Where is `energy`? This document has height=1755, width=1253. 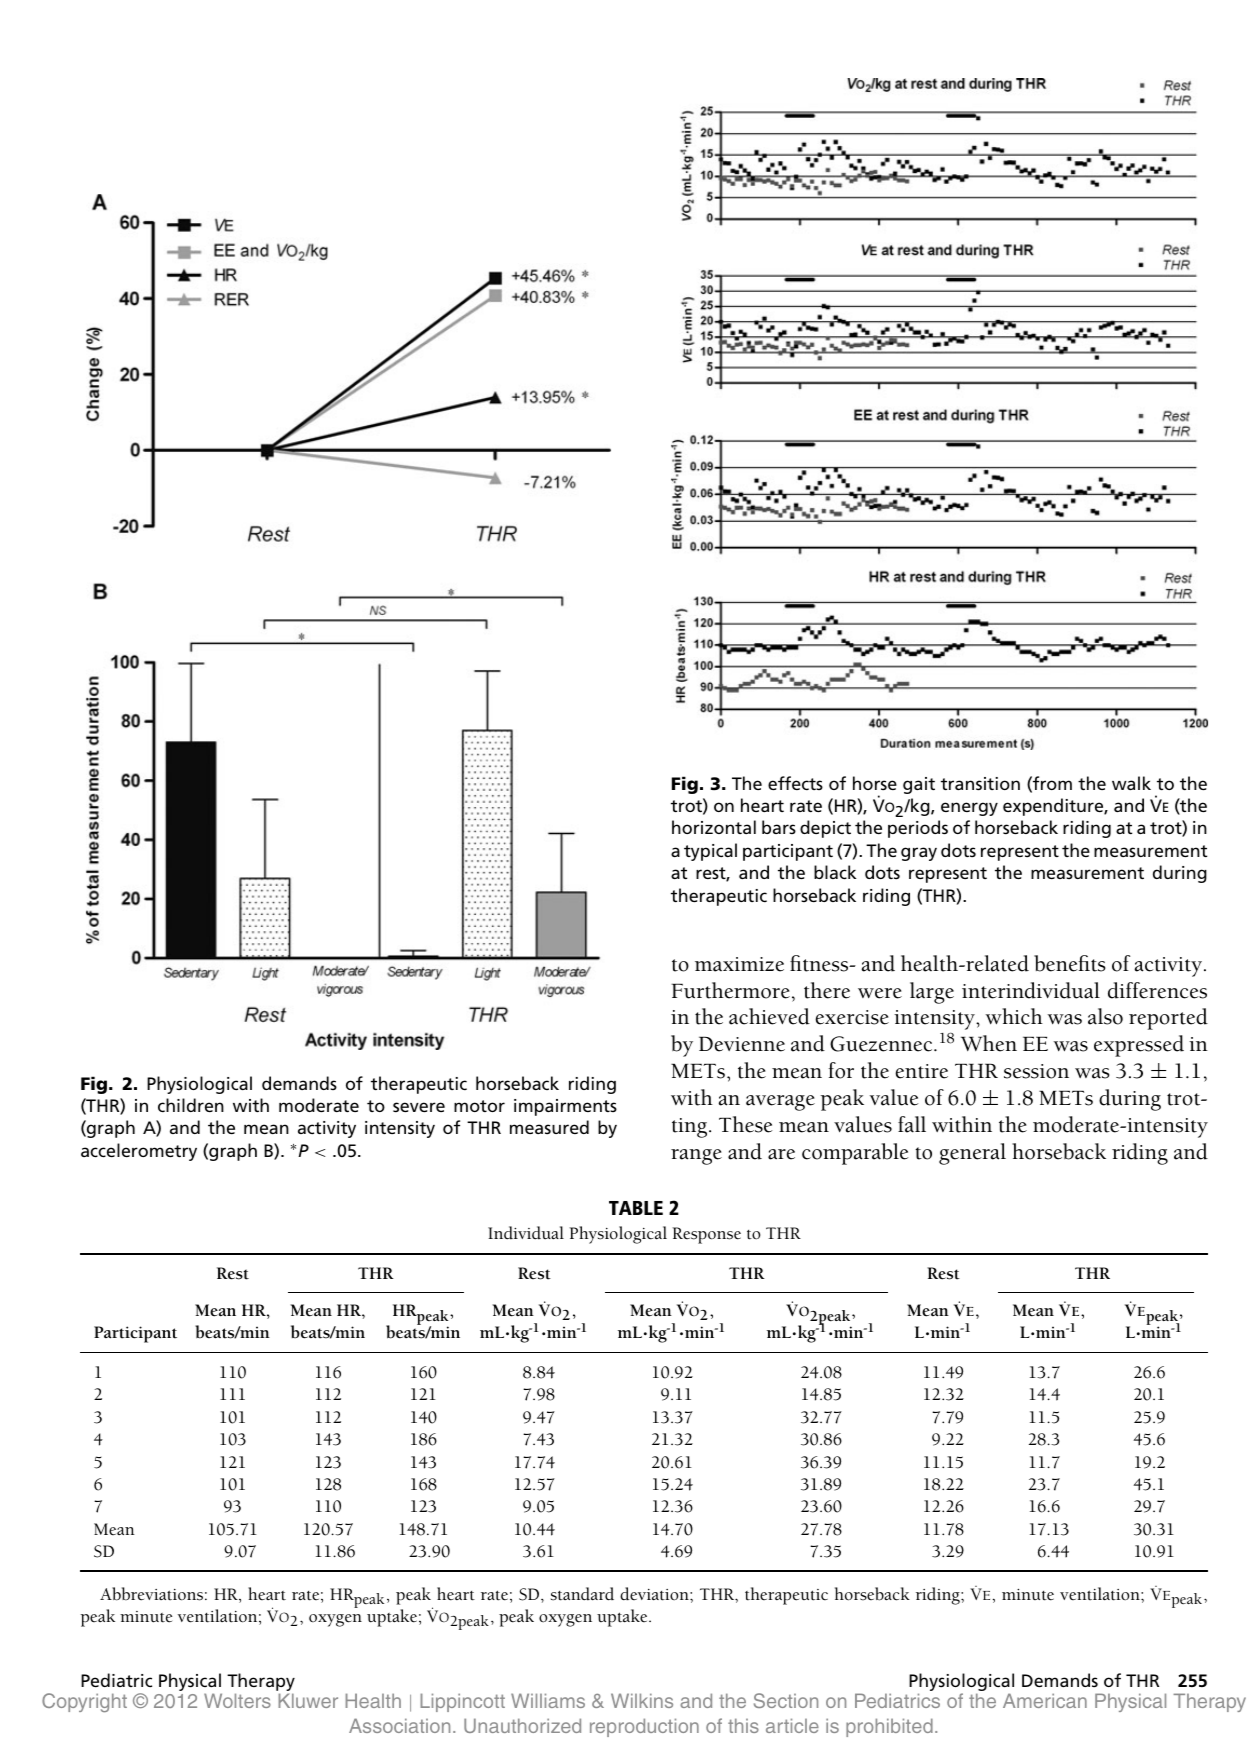
energy is located at coordinates (969, 809).
